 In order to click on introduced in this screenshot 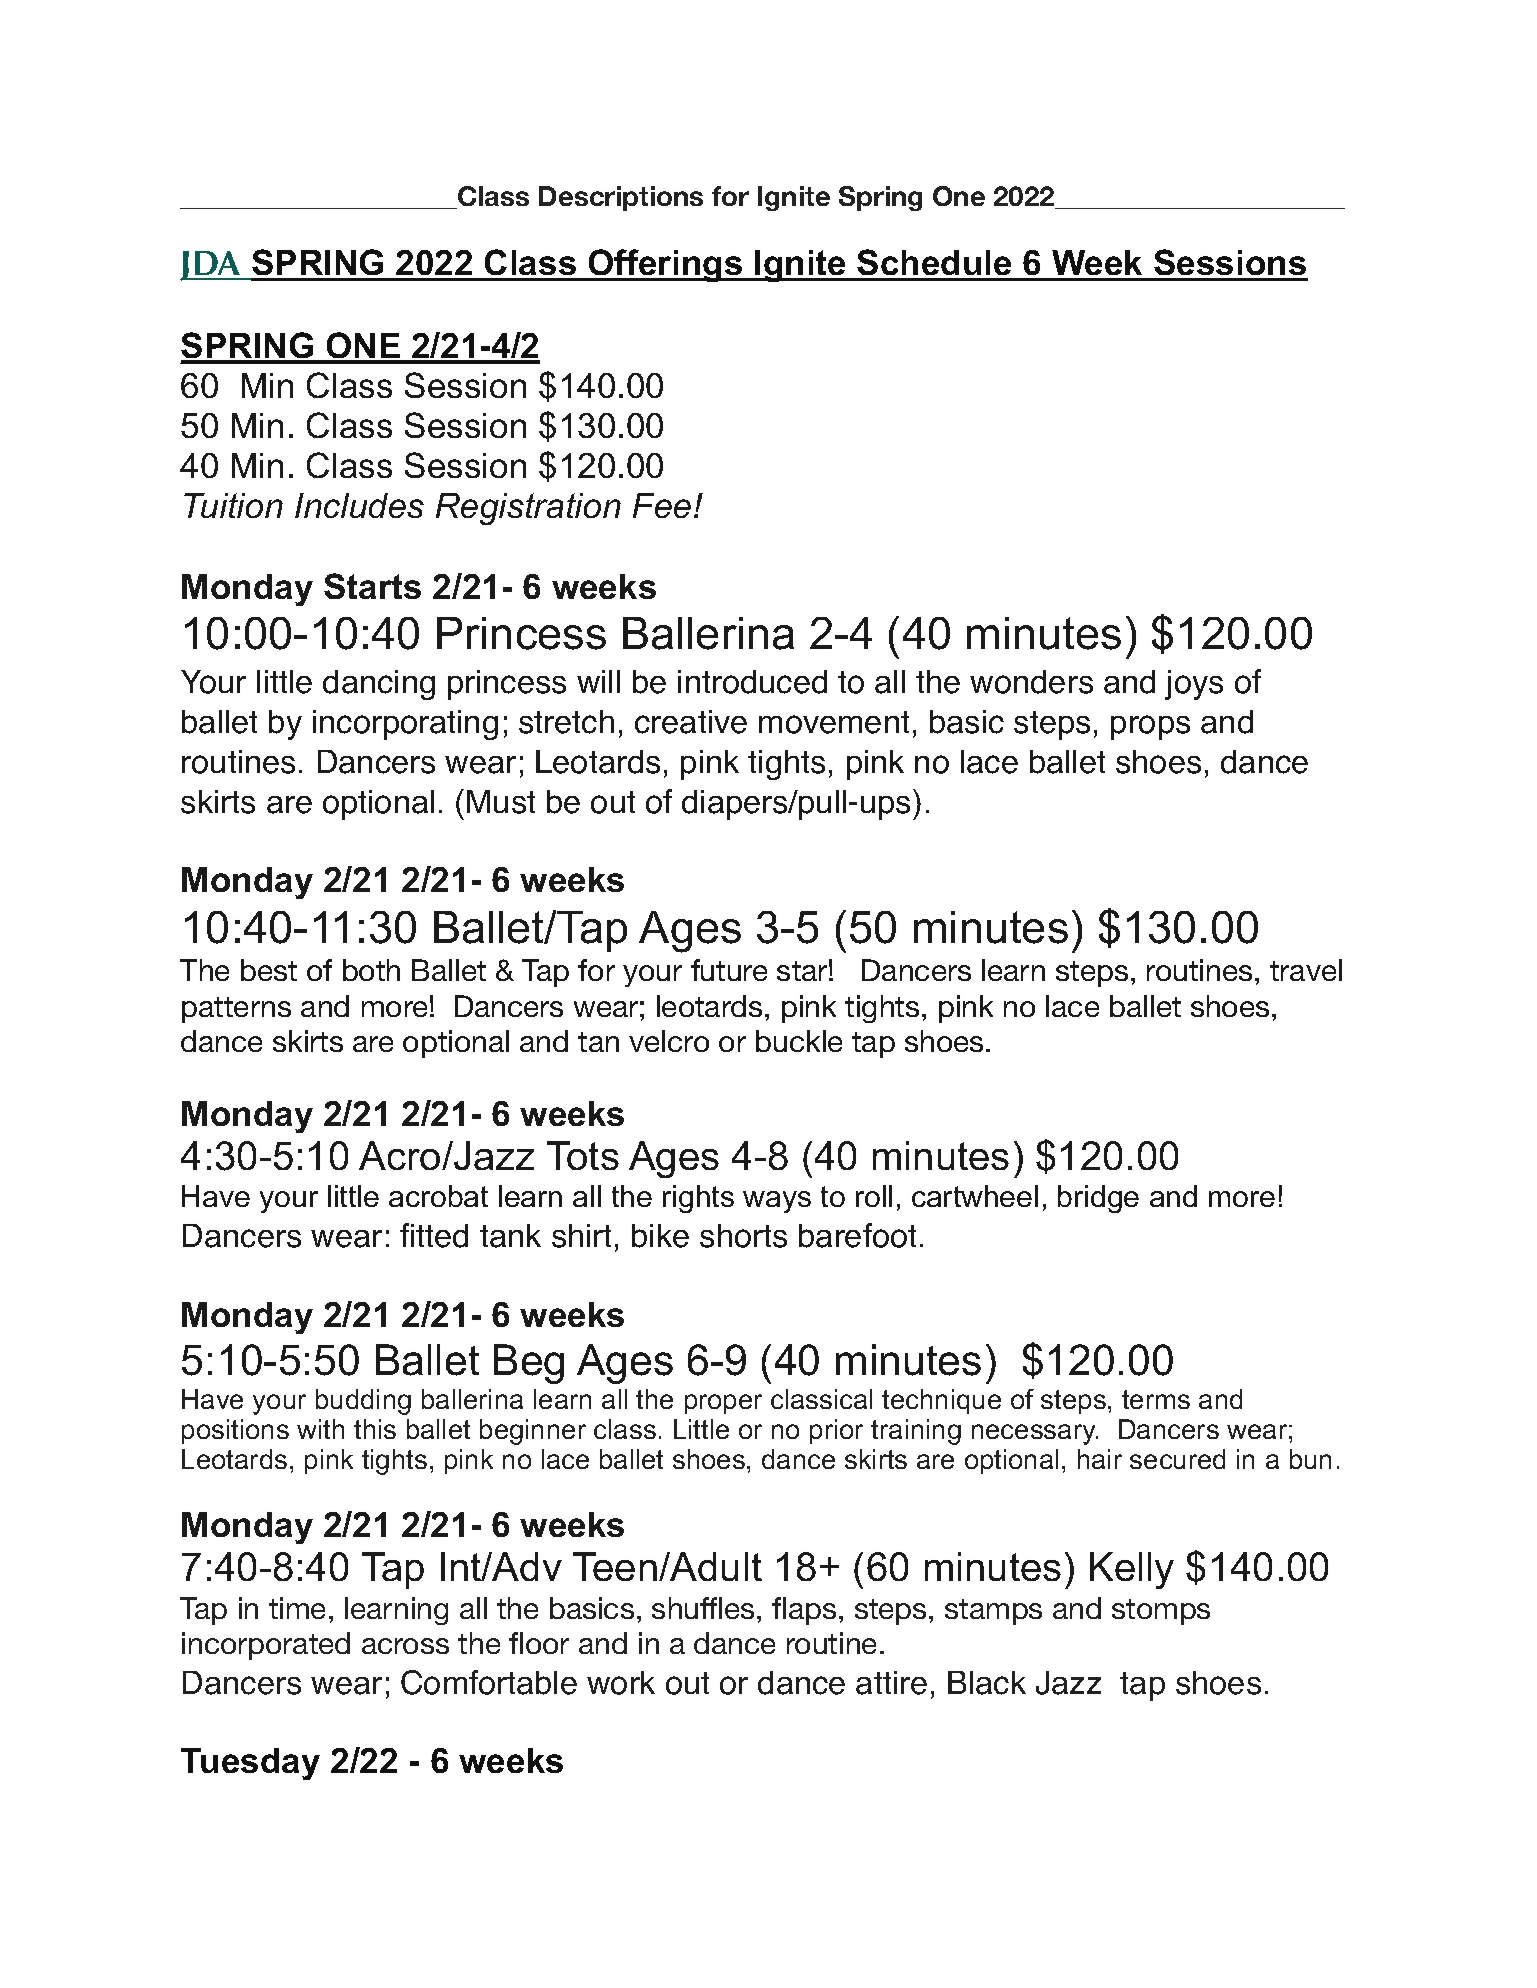, I will do `click(752, 682)`.
